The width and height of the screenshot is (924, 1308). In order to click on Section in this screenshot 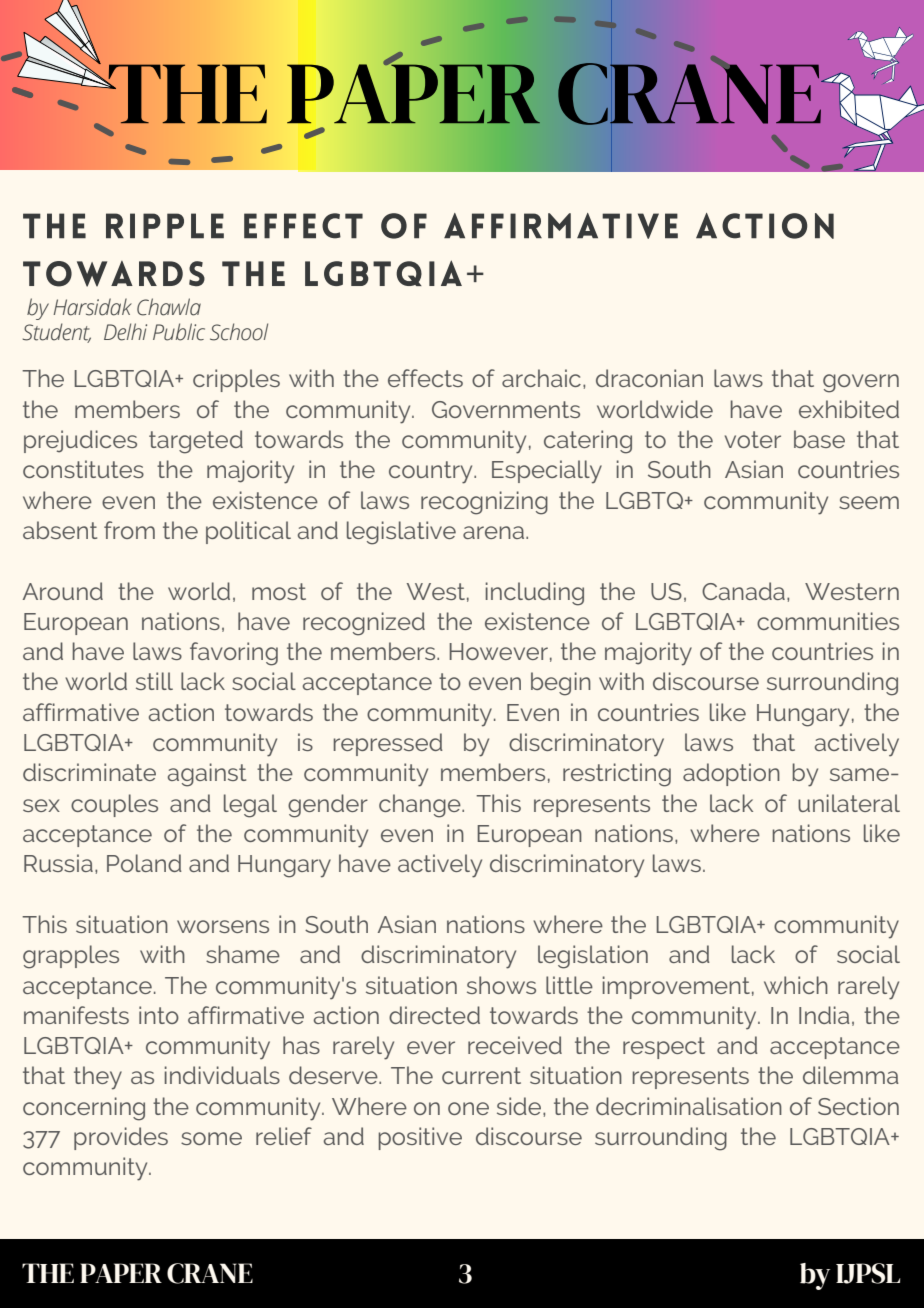, I will do `click(858, 1106)`.
